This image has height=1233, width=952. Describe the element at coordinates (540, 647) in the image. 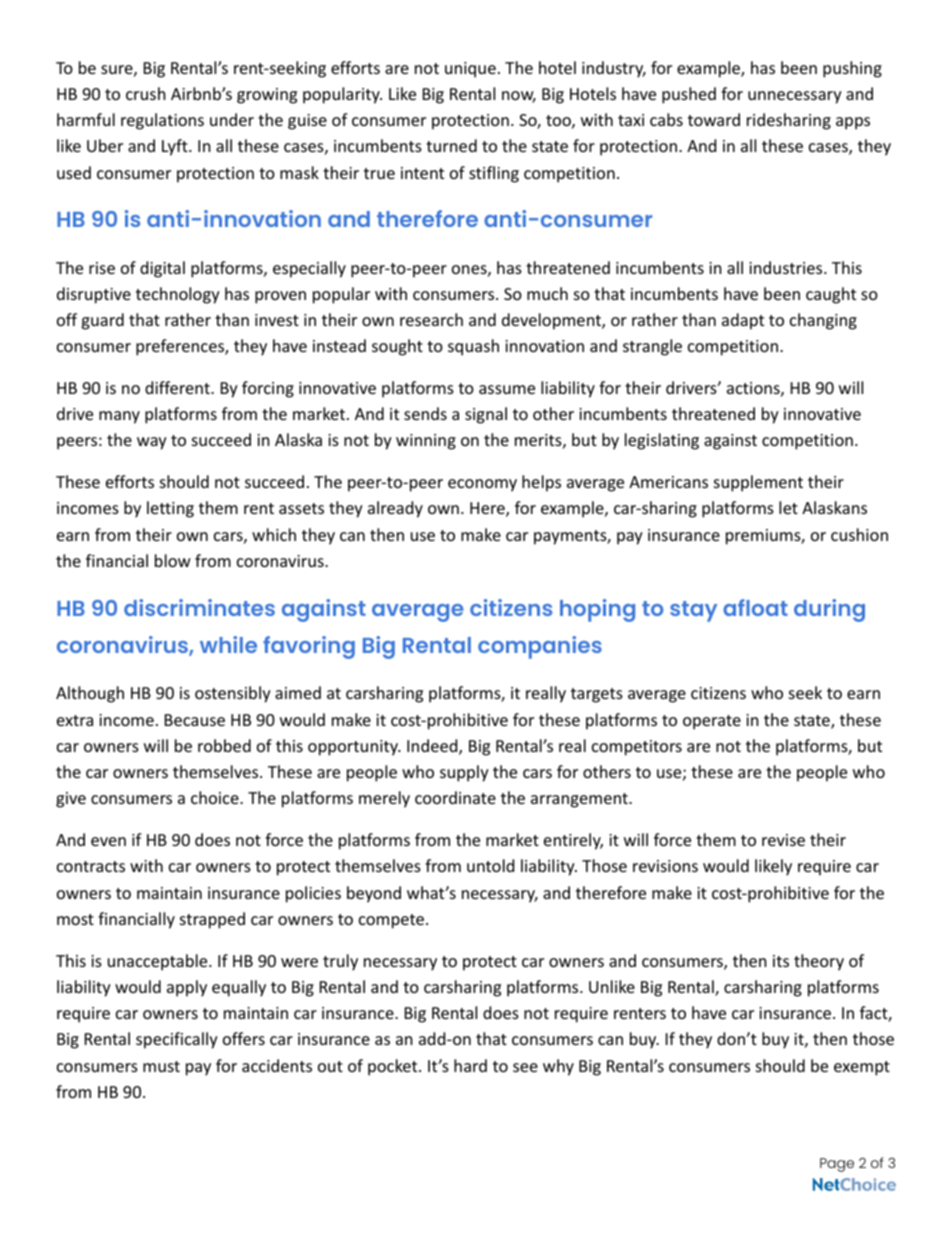

I see `companies` at that location.
